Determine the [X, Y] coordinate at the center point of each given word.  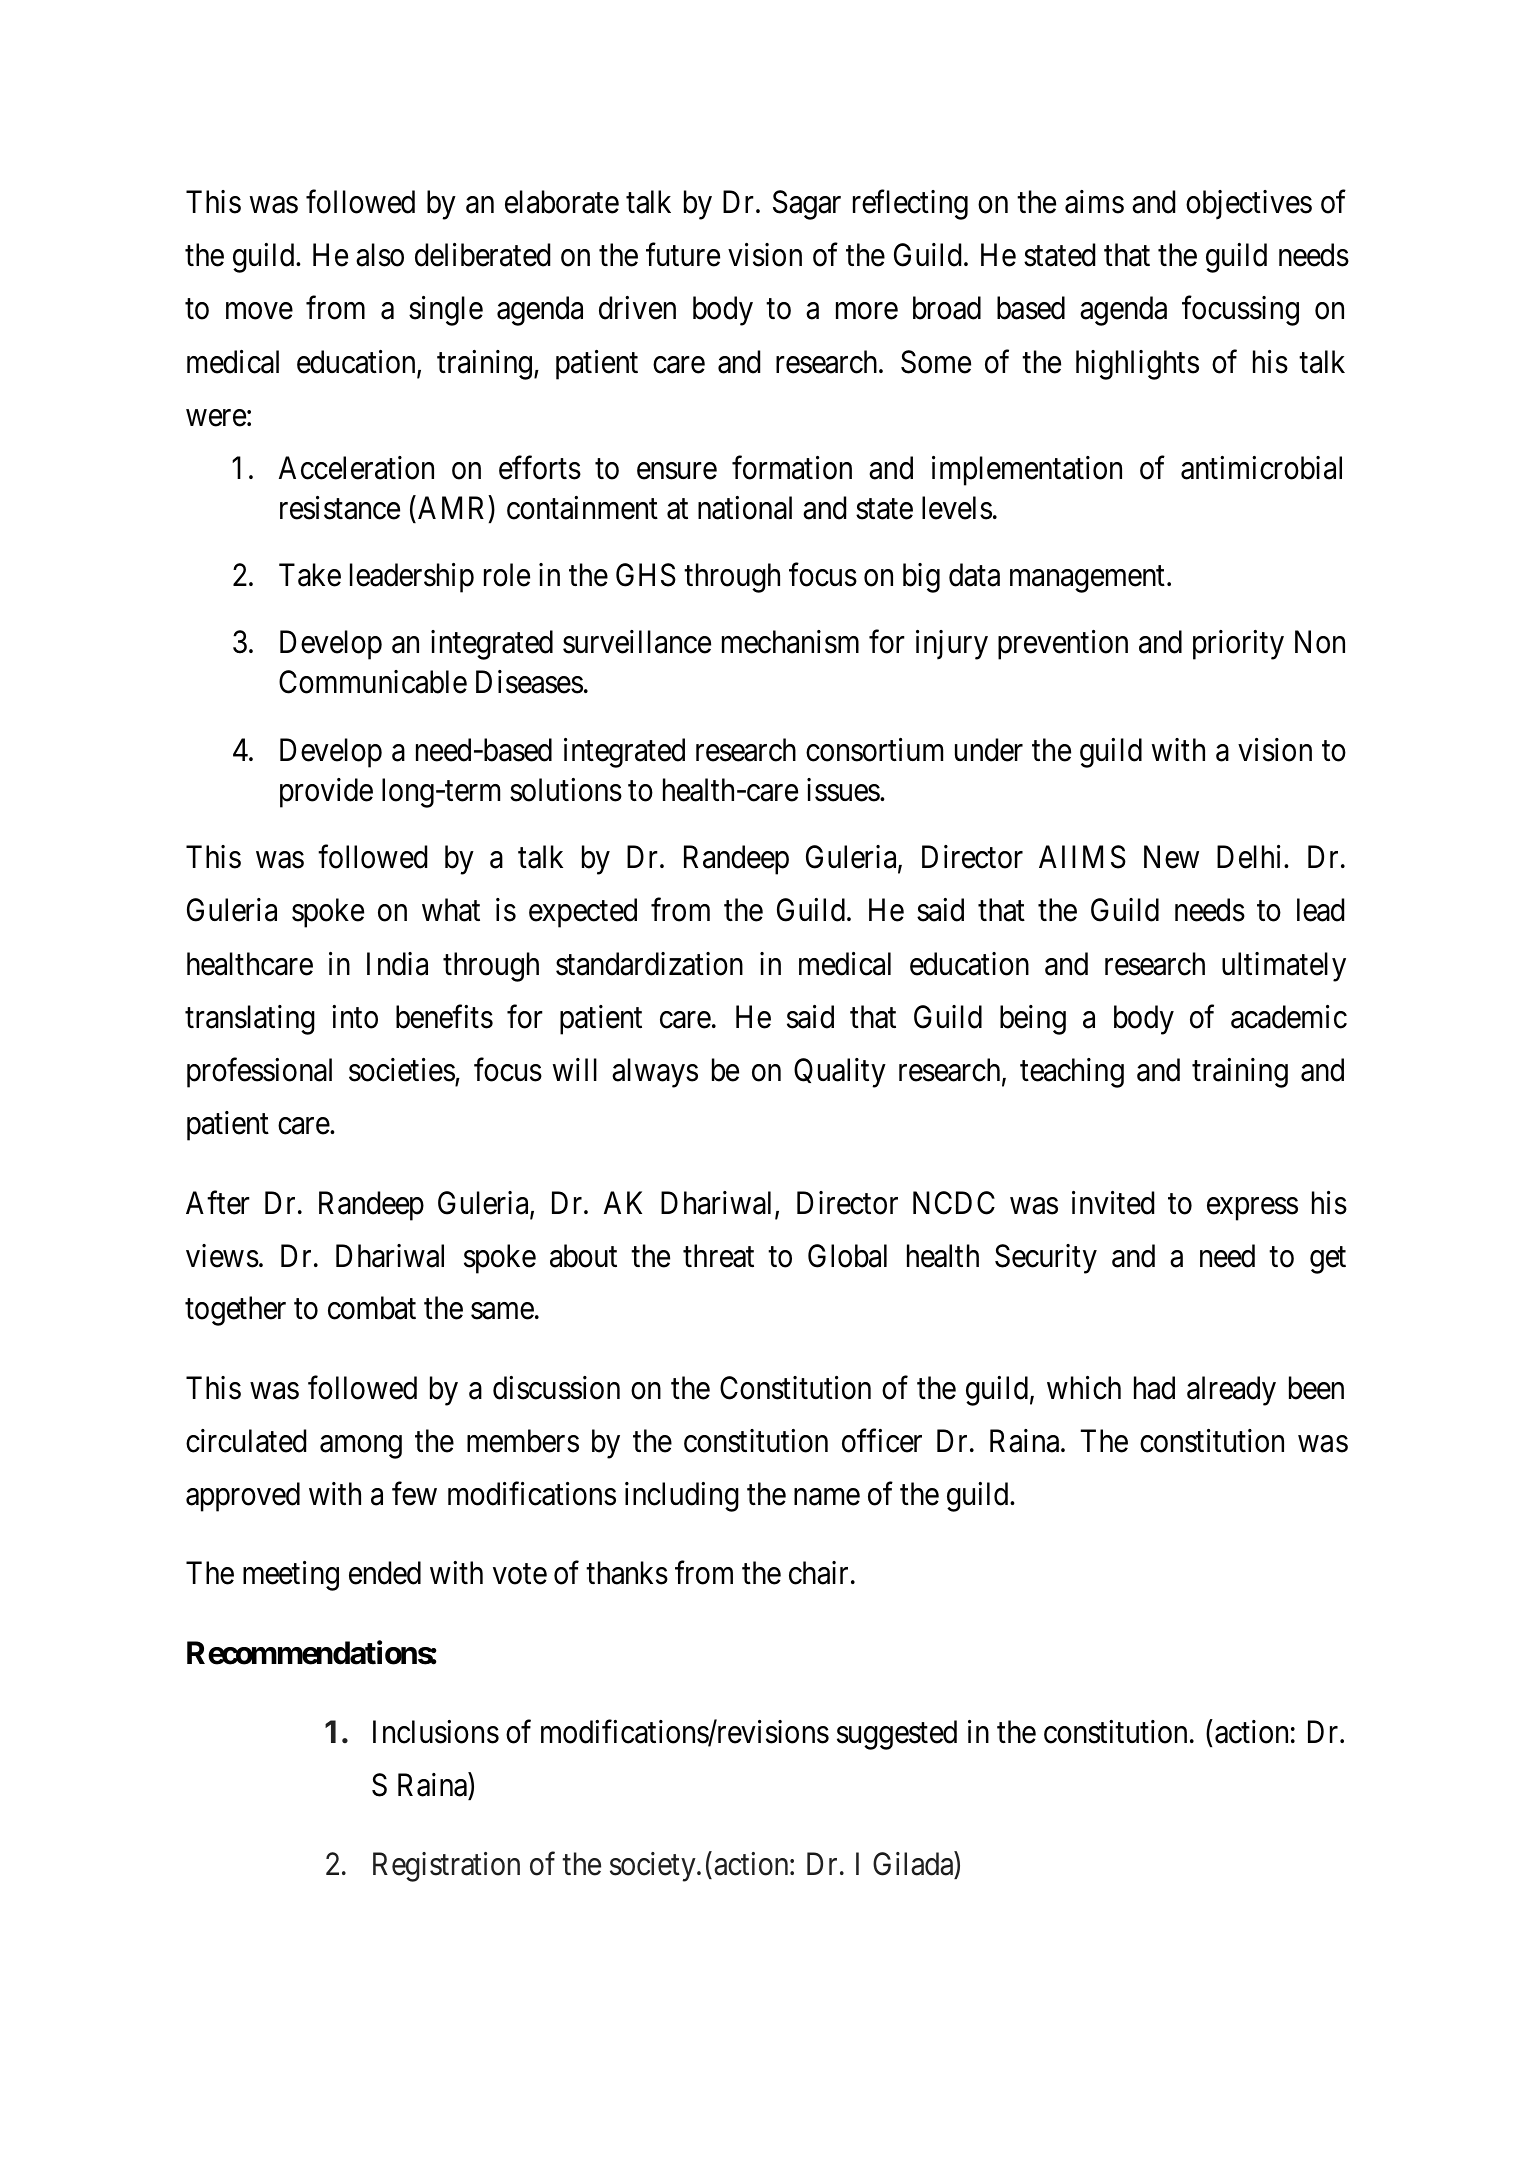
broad [947, 308]
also [380, 255]
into [355, 1017]
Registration [446, 1867]
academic [1289, 1017]
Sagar [807, 205]
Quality [840, 1073]
